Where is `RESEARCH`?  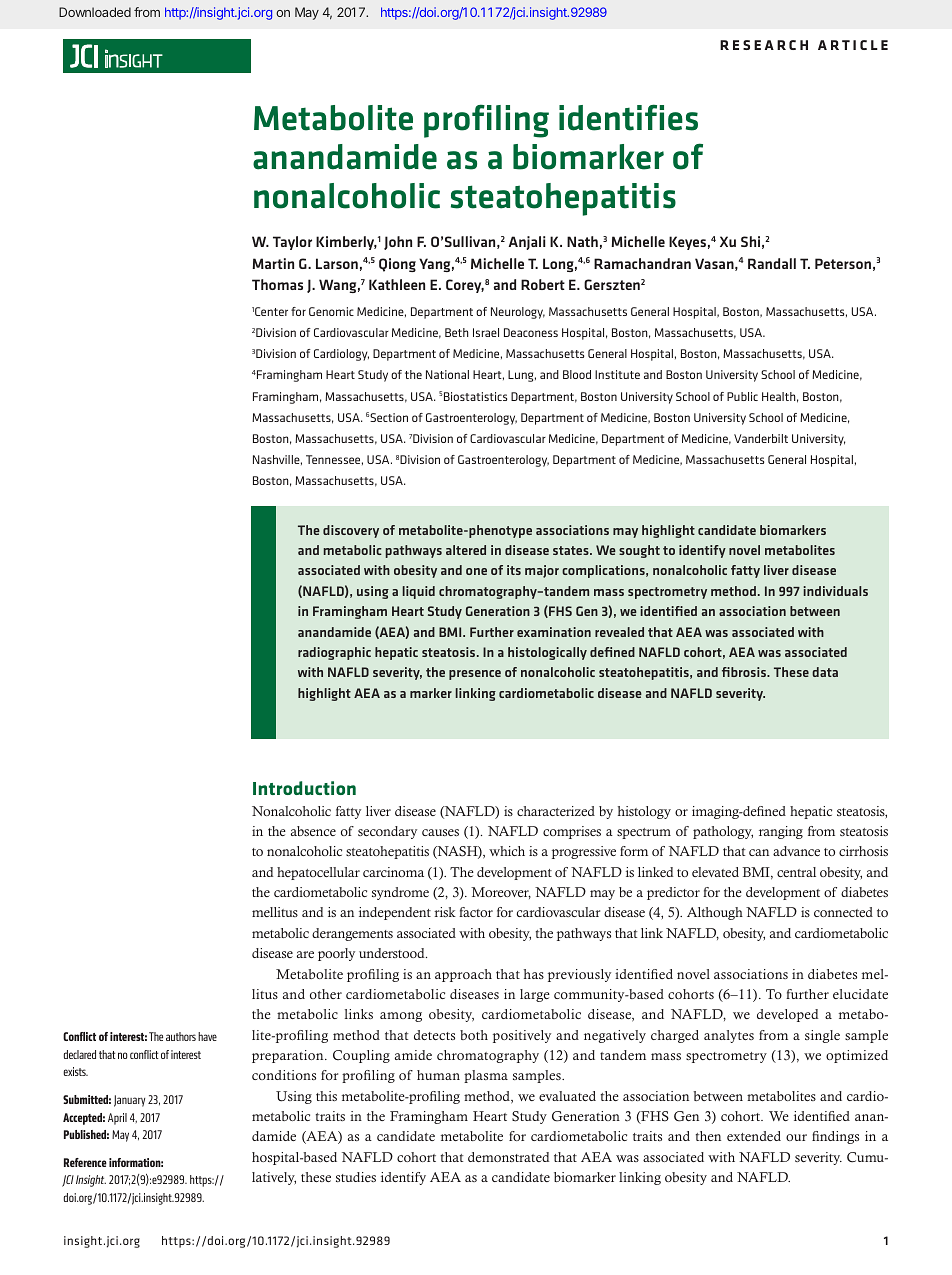
RESEARCH is located at coordinates (764, 45).
